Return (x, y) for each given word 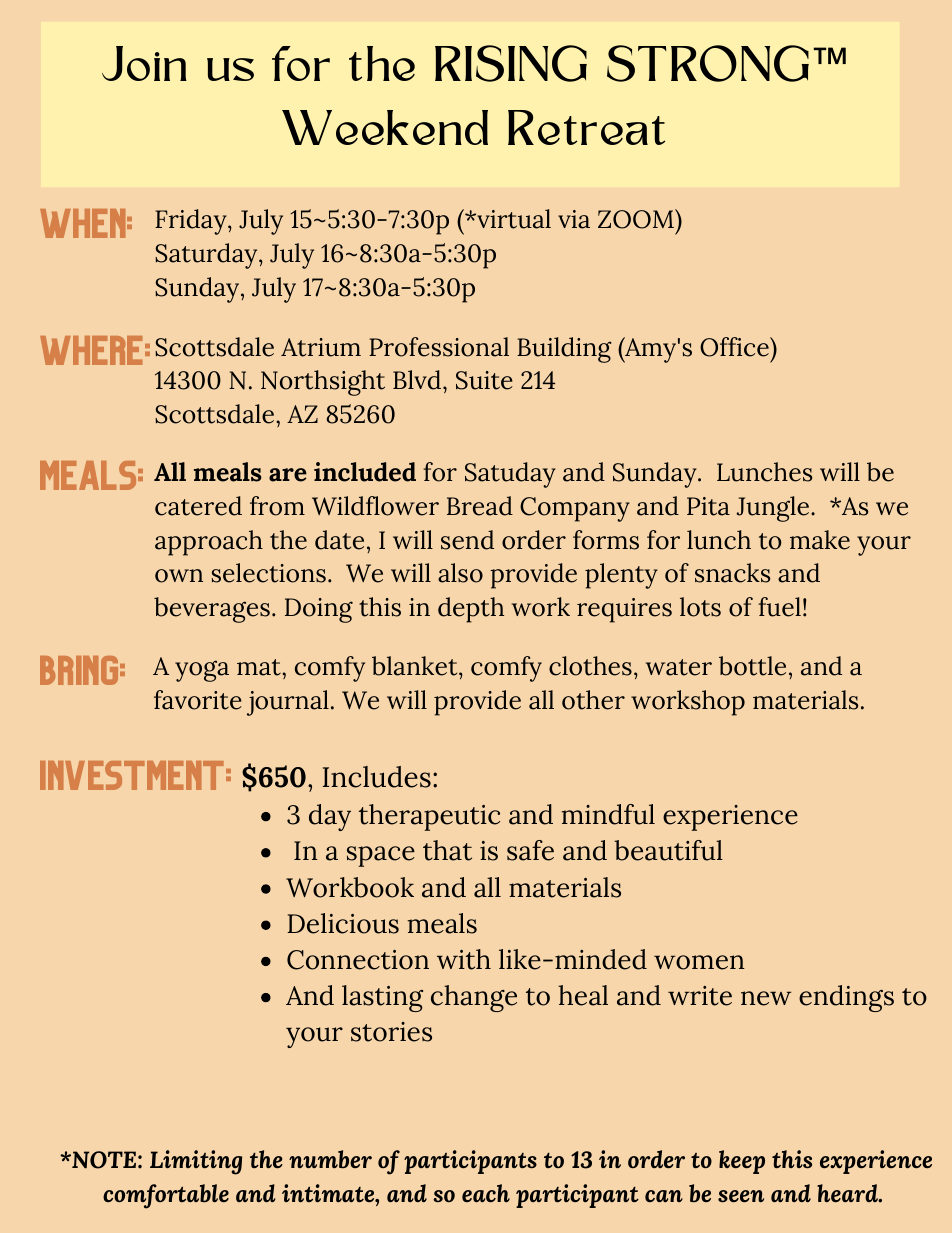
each (486, 1193)
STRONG (708, 63)
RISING (511, 63)
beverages (212, 610)
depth (471, 610)
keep (742, 1162)
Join (144, 63)
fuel (779, 607)
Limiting (196, 1162)
